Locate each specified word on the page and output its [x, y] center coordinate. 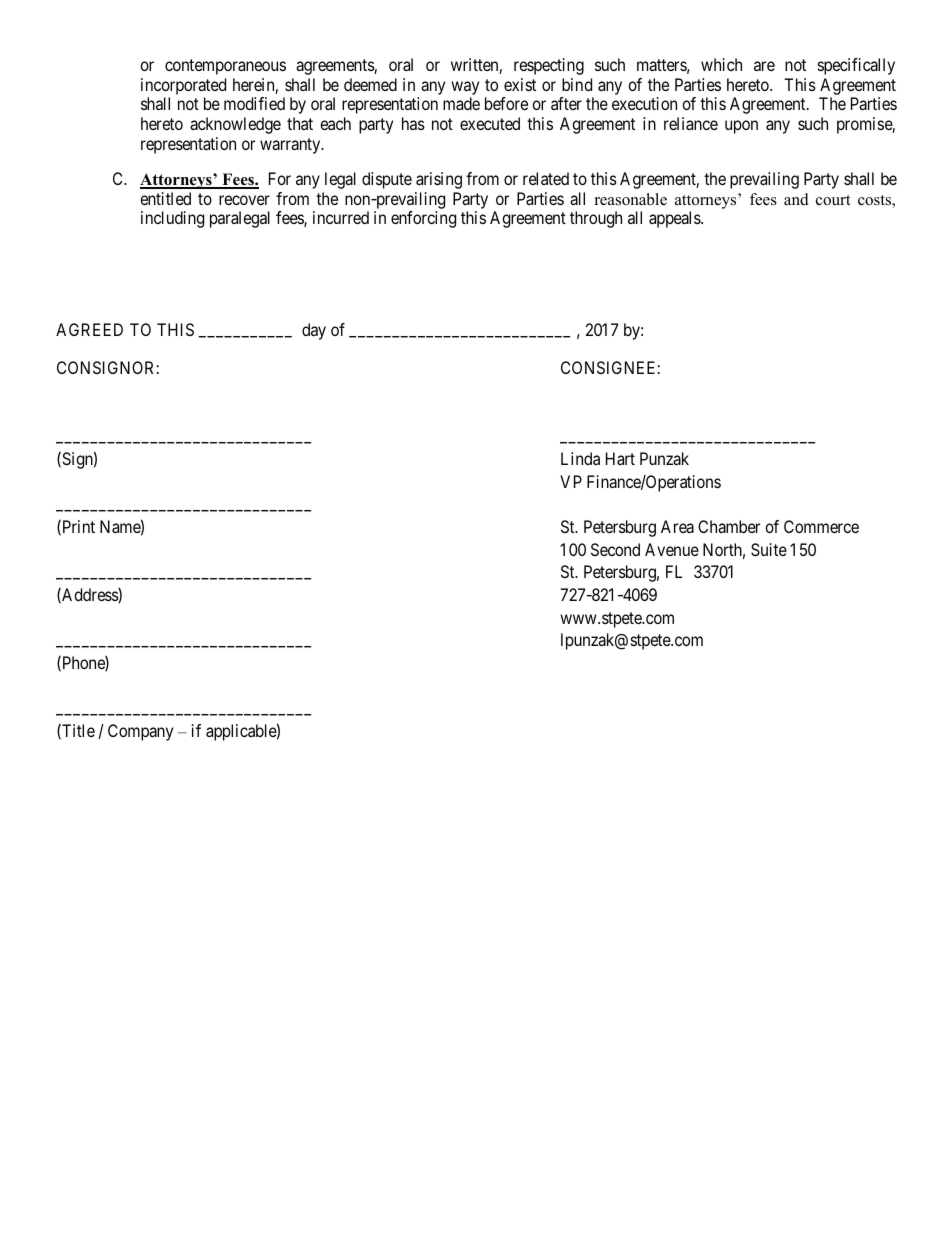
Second [615, 549]
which [721, 64]
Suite [769, 549]
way [465, 88]
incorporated [183, 86]
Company [140, 732]
